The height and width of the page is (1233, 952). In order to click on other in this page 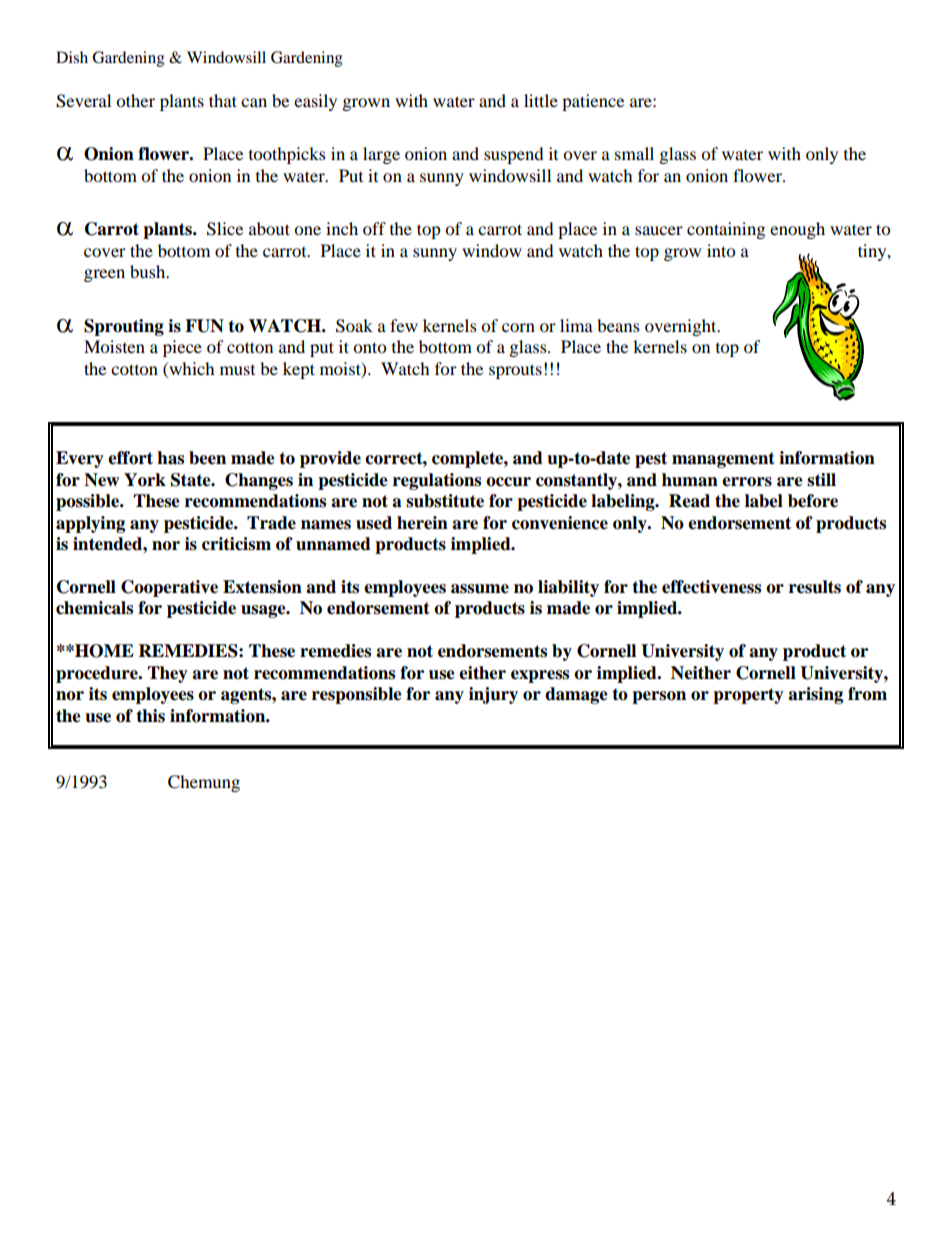, I will do `click(135, 100)`.
